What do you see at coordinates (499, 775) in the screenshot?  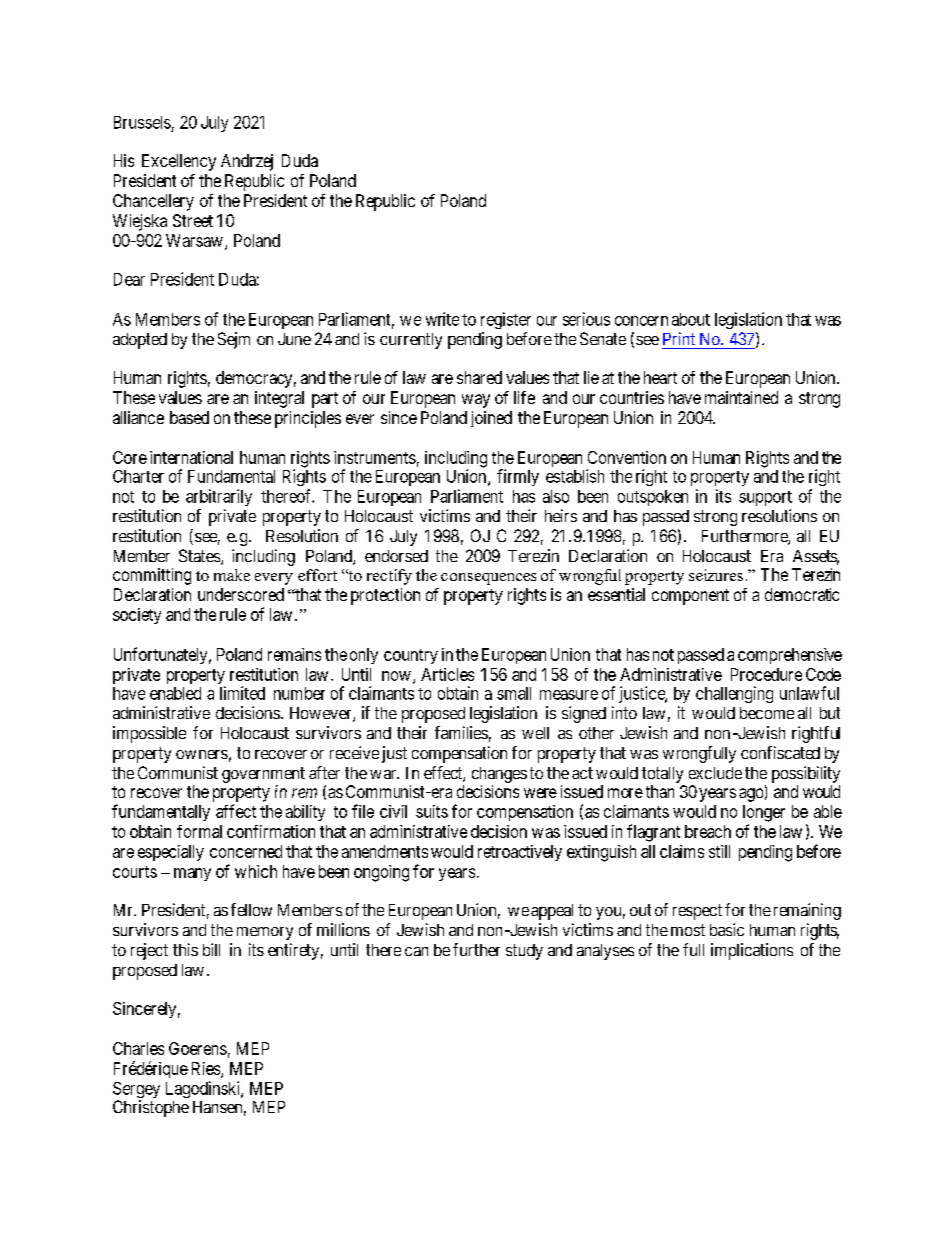 I see `changes` at bounding box center [499, 775].
